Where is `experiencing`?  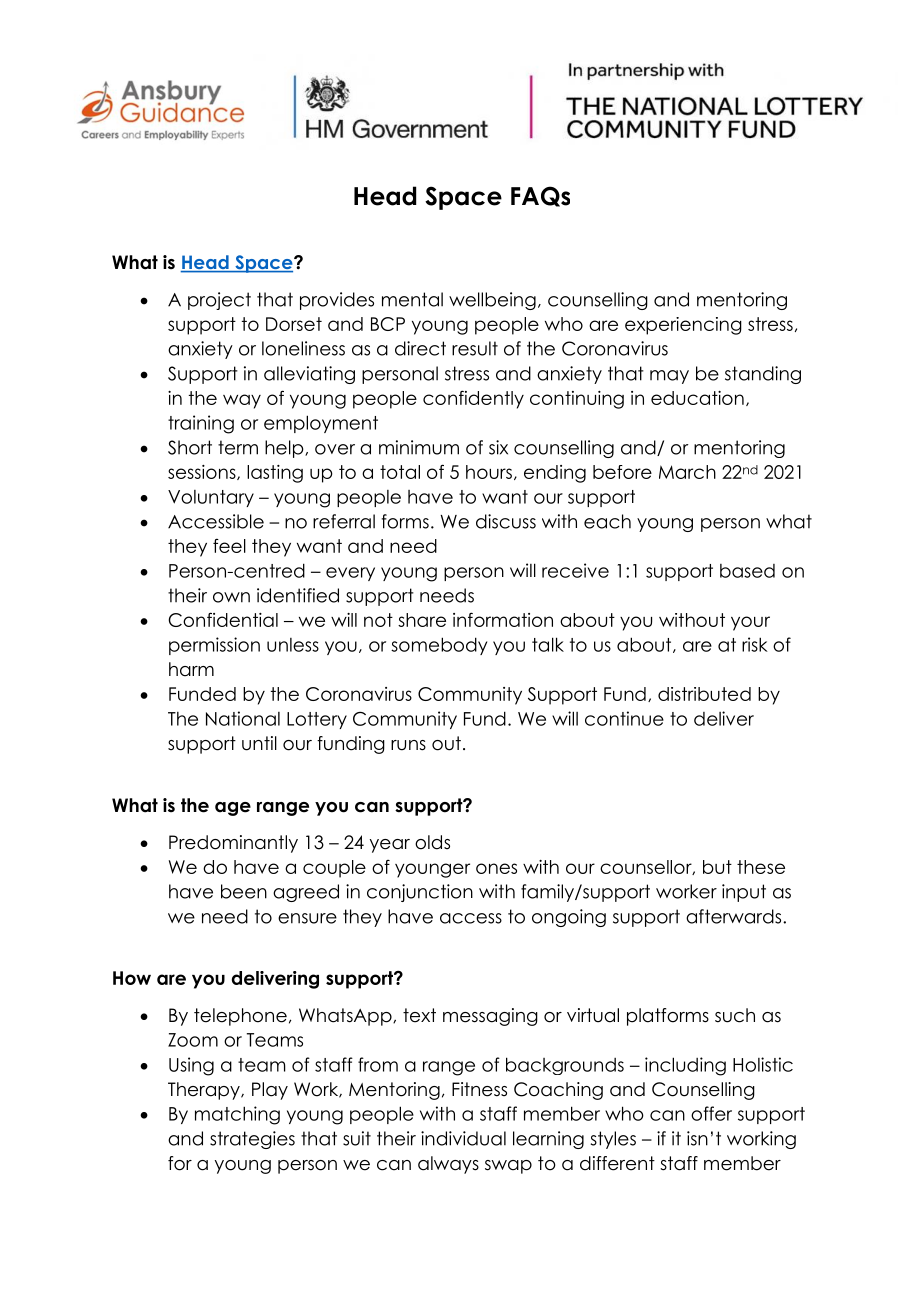
experiencing is located at coordinates (683, 326).
